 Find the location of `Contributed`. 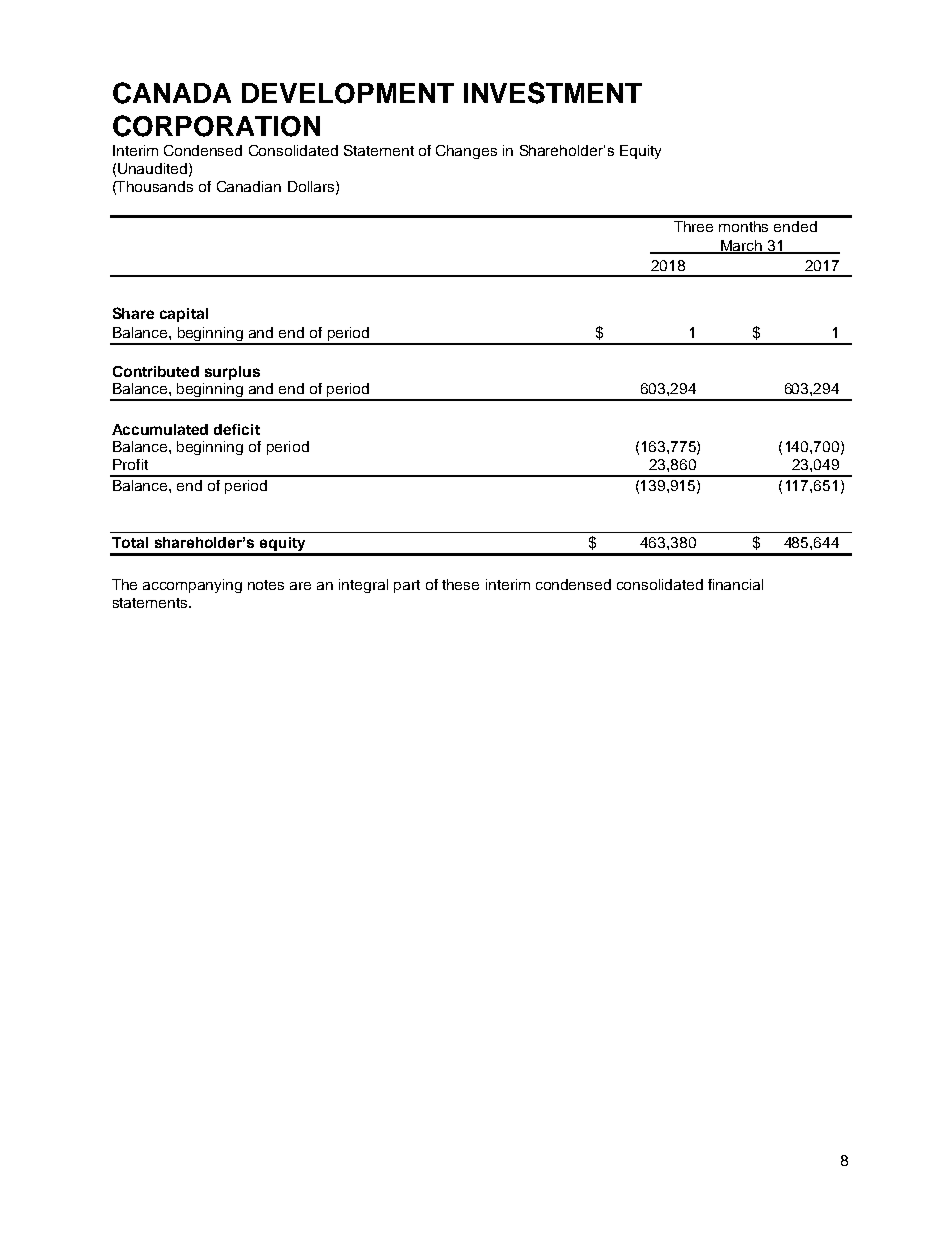

Contributed is located at coordinates (156, 371).
